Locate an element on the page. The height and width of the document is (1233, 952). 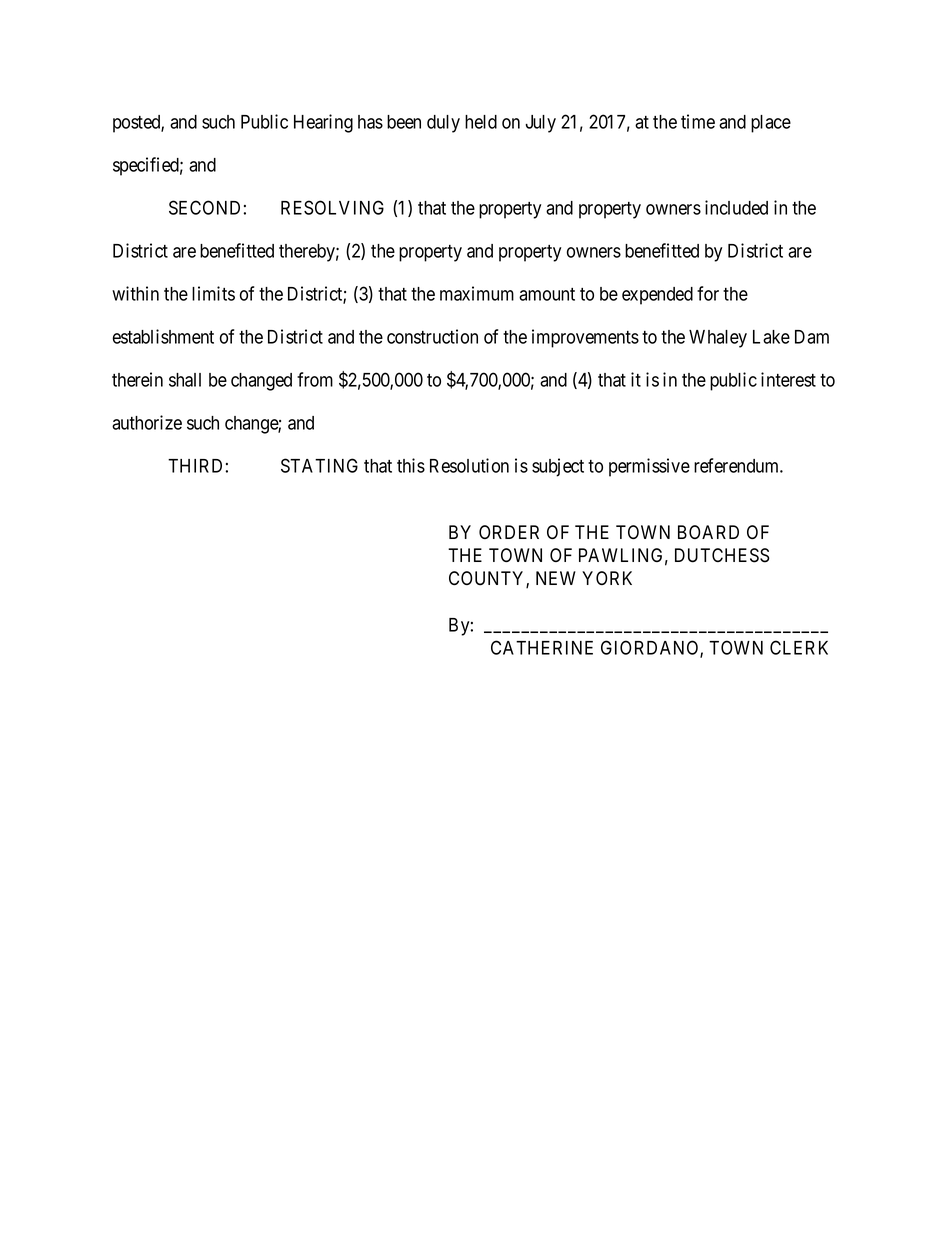
held is located at coordinates (481, 122).
